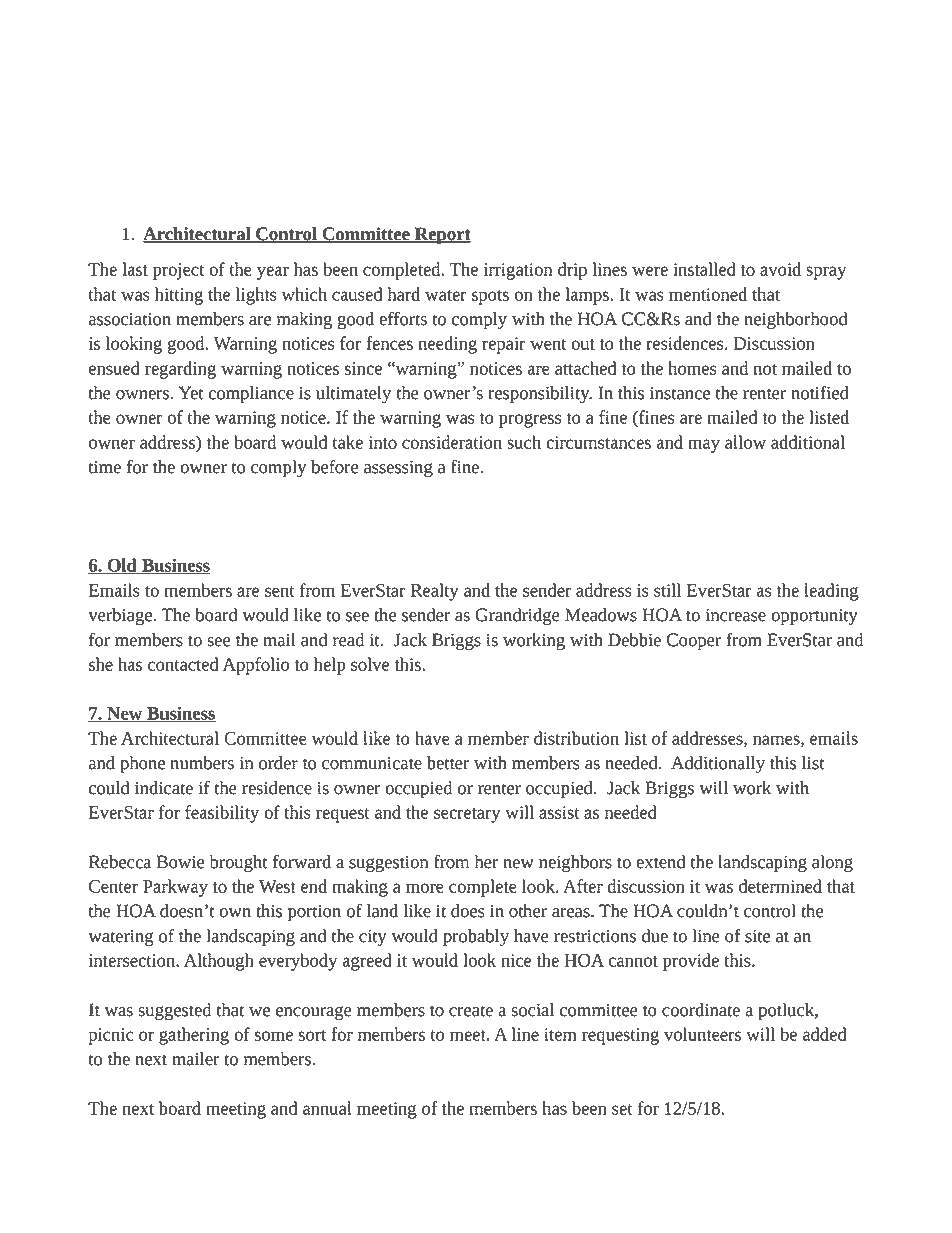 The height and width of the screenshot is (1233, 952). Describe the element at coordinates (780, 269) in the screenshot. I see `avoid` at that location.
